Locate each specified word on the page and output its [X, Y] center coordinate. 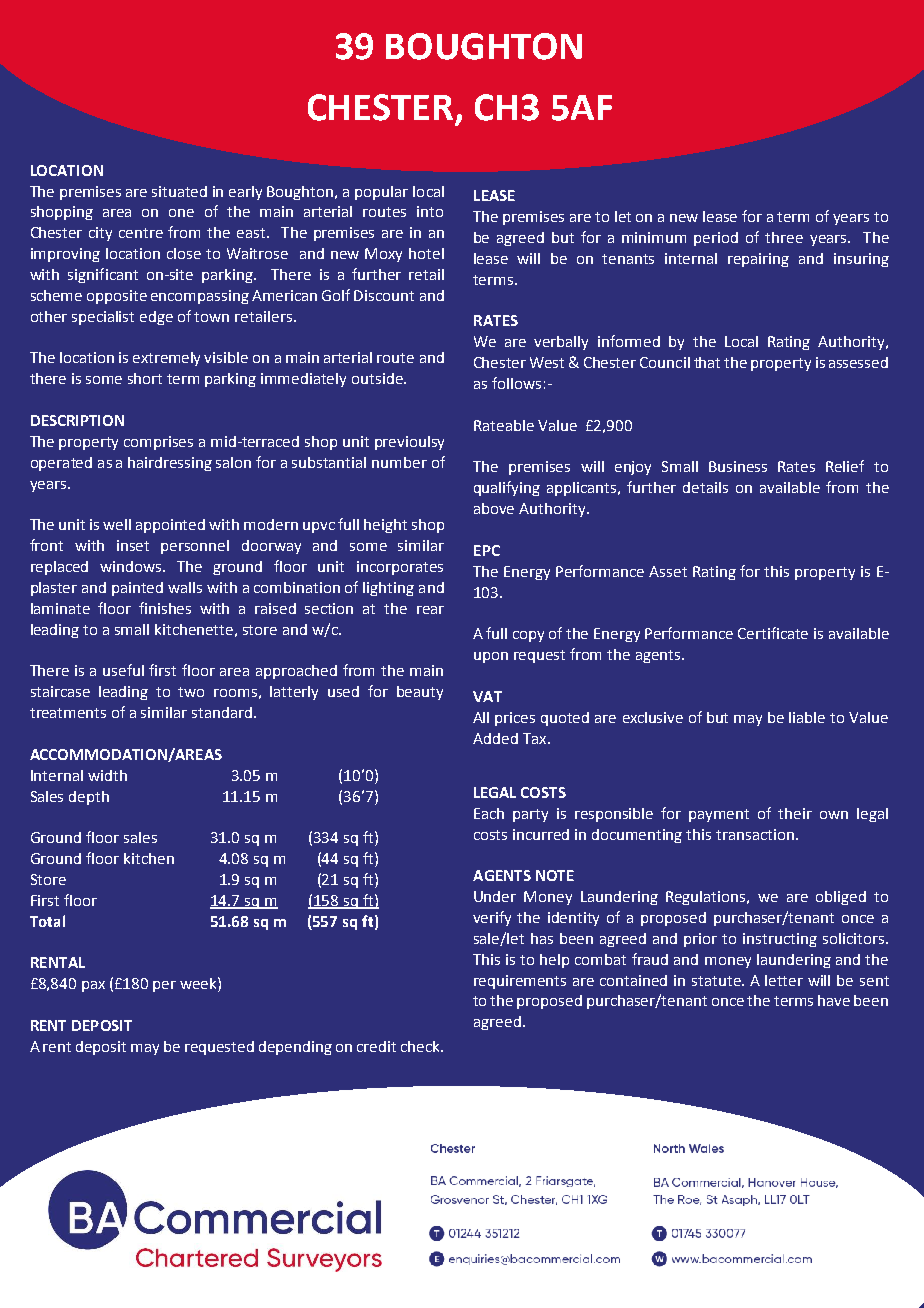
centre [141, 233]
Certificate [773, 633]
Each [489, 813]
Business [738, 466]
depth [89, 798]
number [399, 462]
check [422, 1046]
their [795, 813]
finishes [165, 608]
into [430, 211]
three [784, 237]
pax [93, 986]
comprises [158, 443]
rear [430, 610]
